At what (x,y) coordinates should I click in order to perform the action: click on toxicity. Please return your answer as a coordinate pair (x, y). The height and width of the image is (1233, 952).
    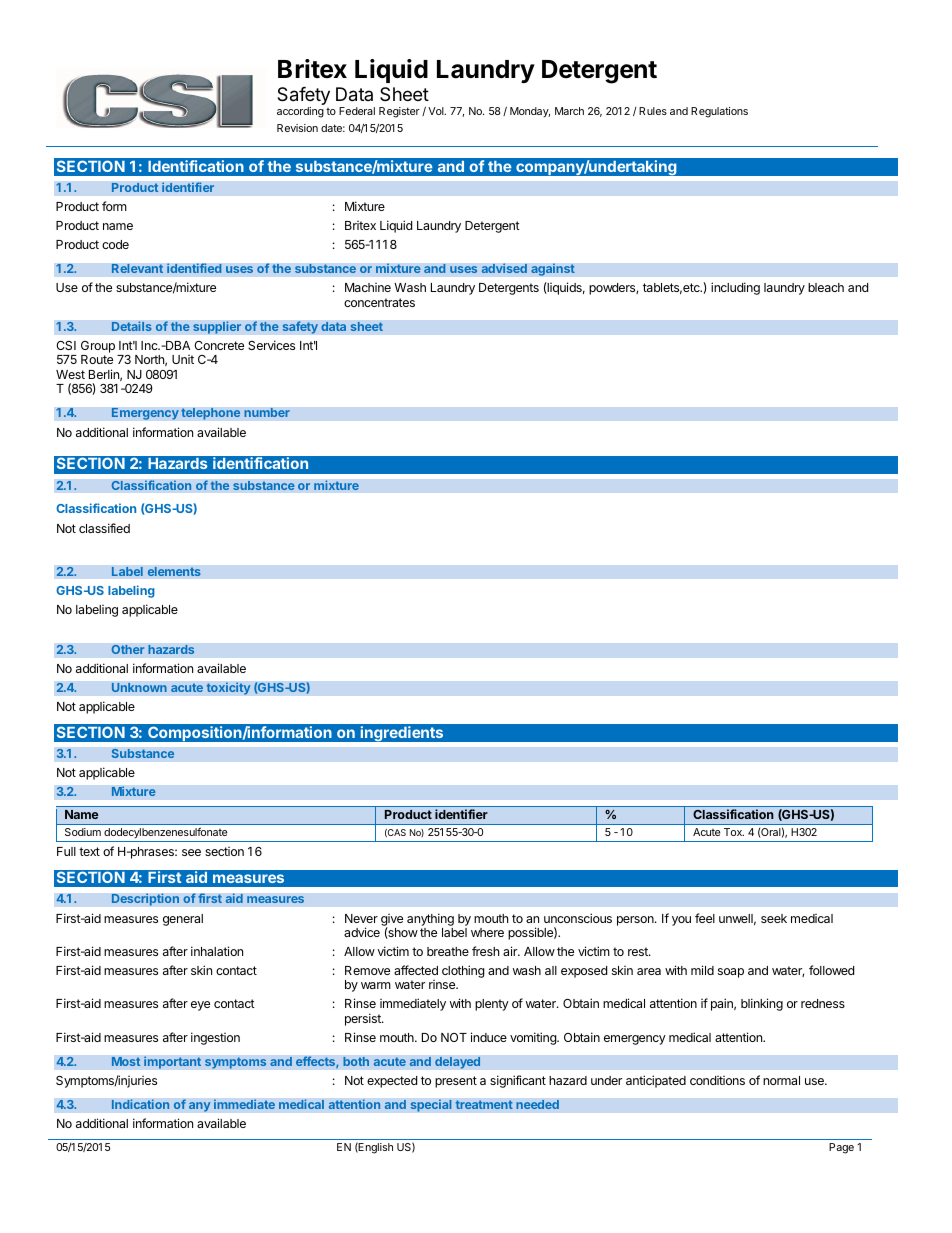
    Looking at the image, I should click on (228, 688).
